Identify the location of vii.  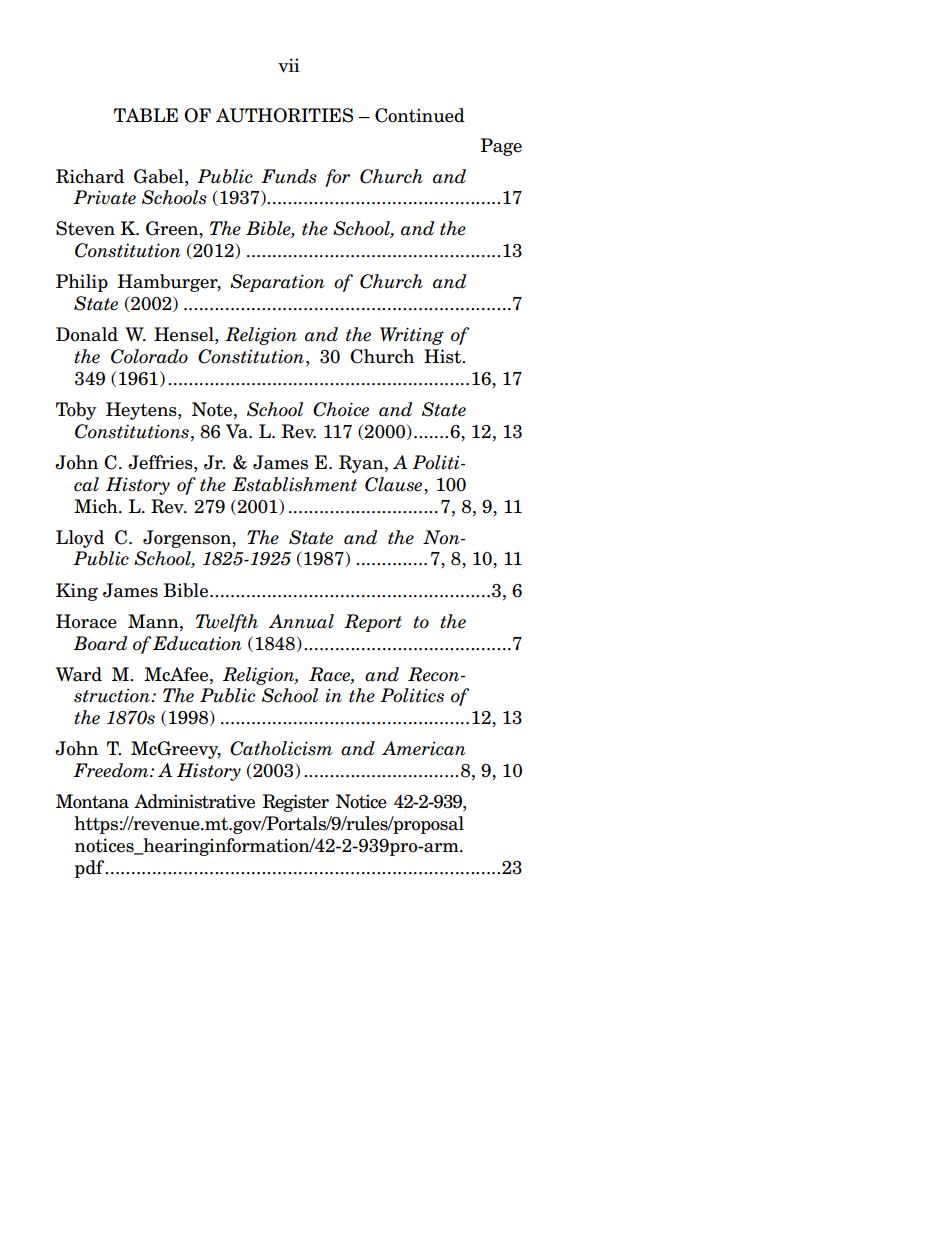
(289, 65).
